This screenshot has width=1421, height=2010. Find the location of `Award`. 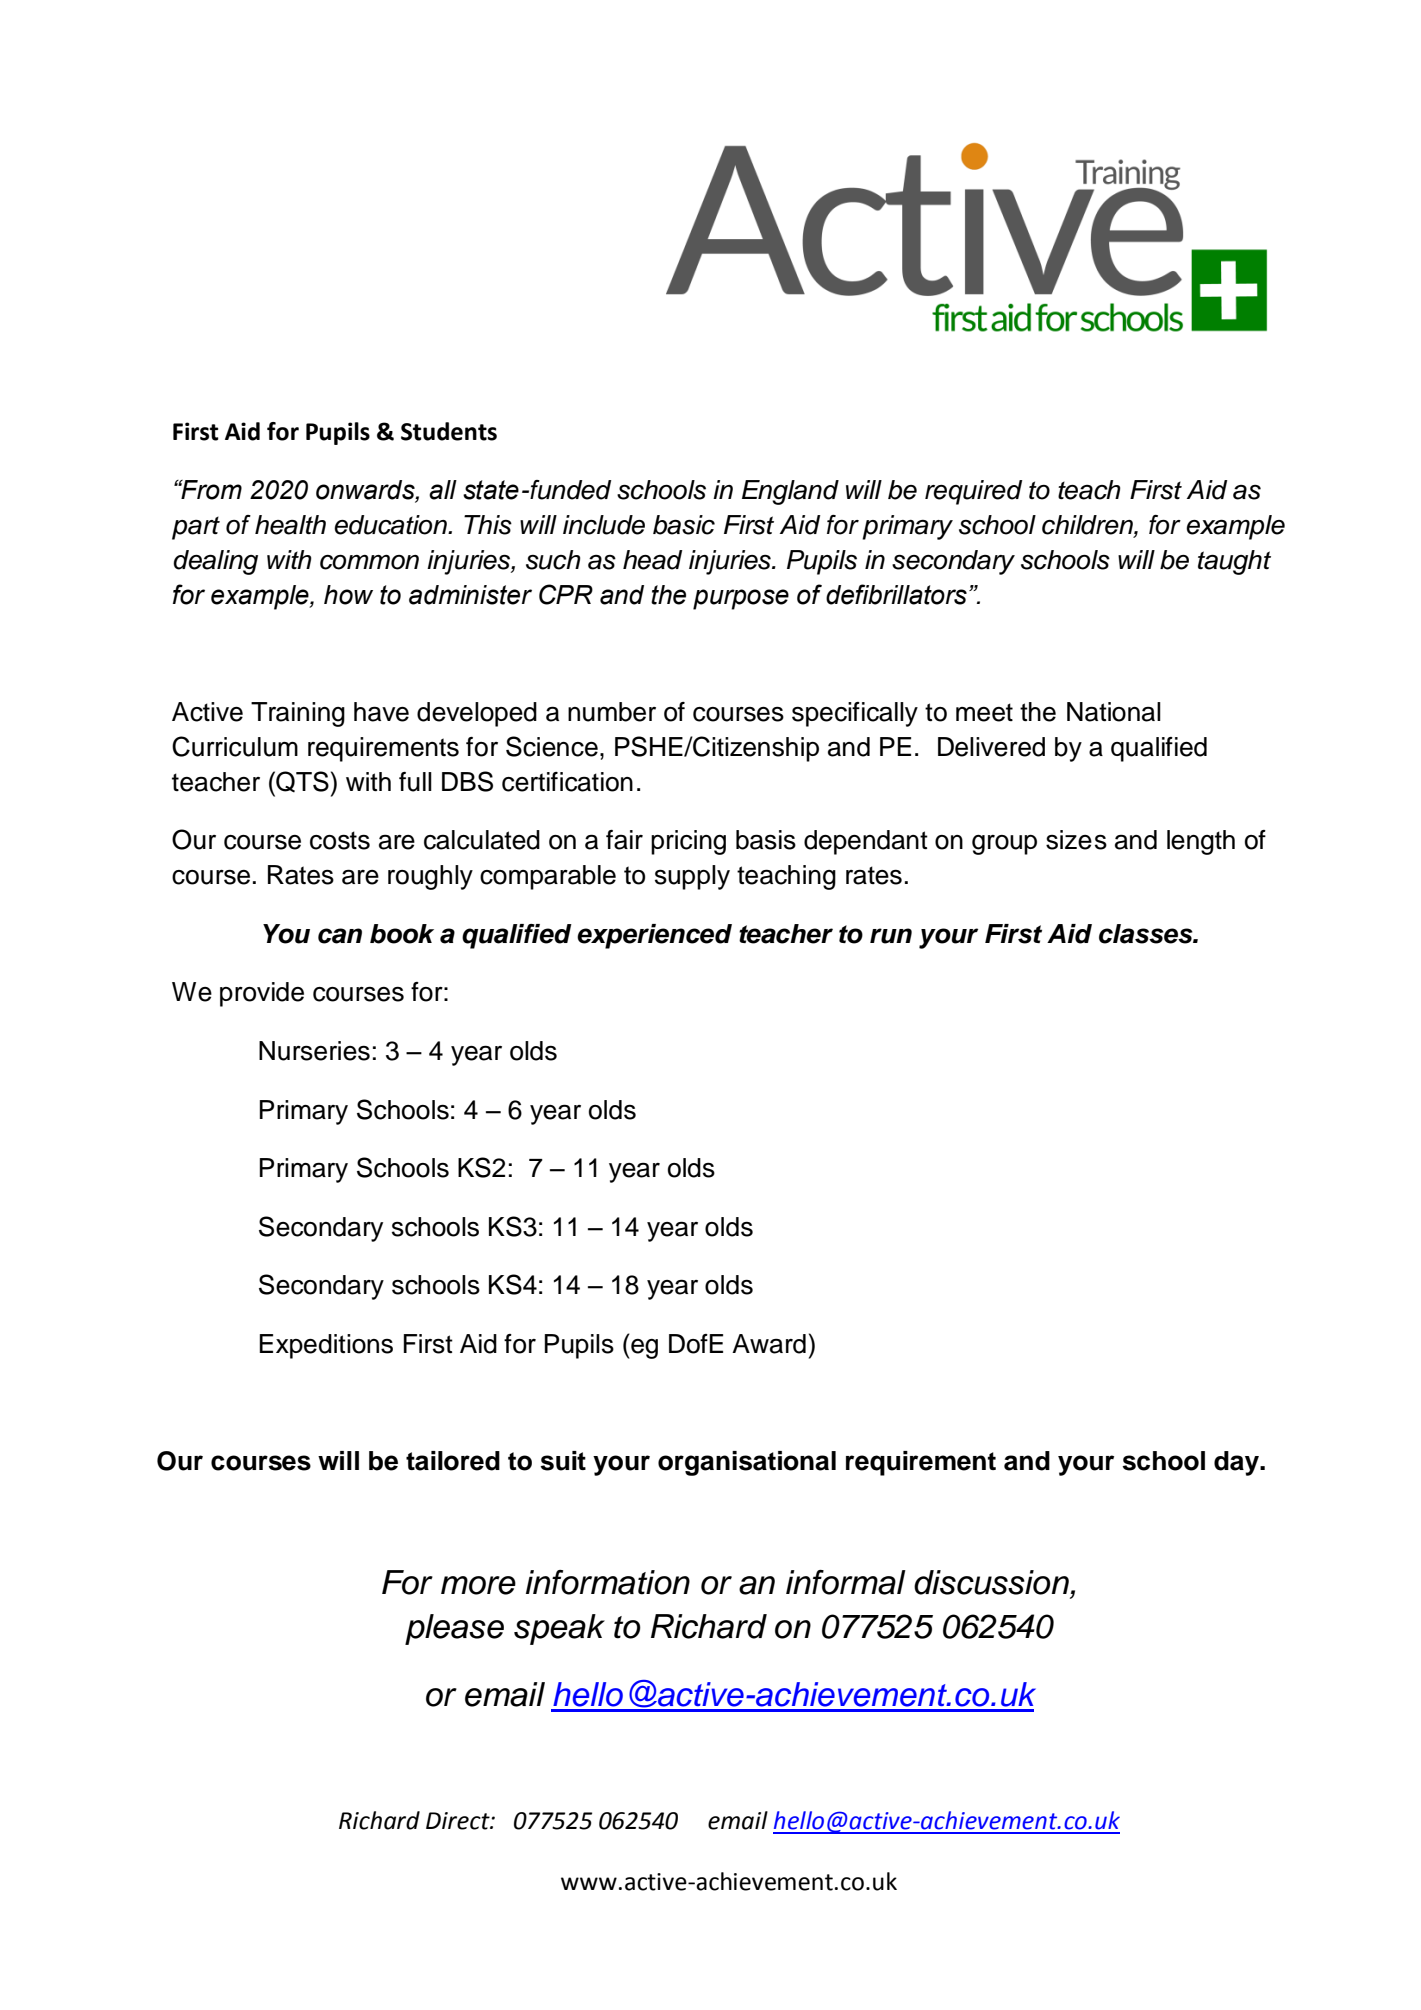

Award is located at coordinates (769, 1344).
